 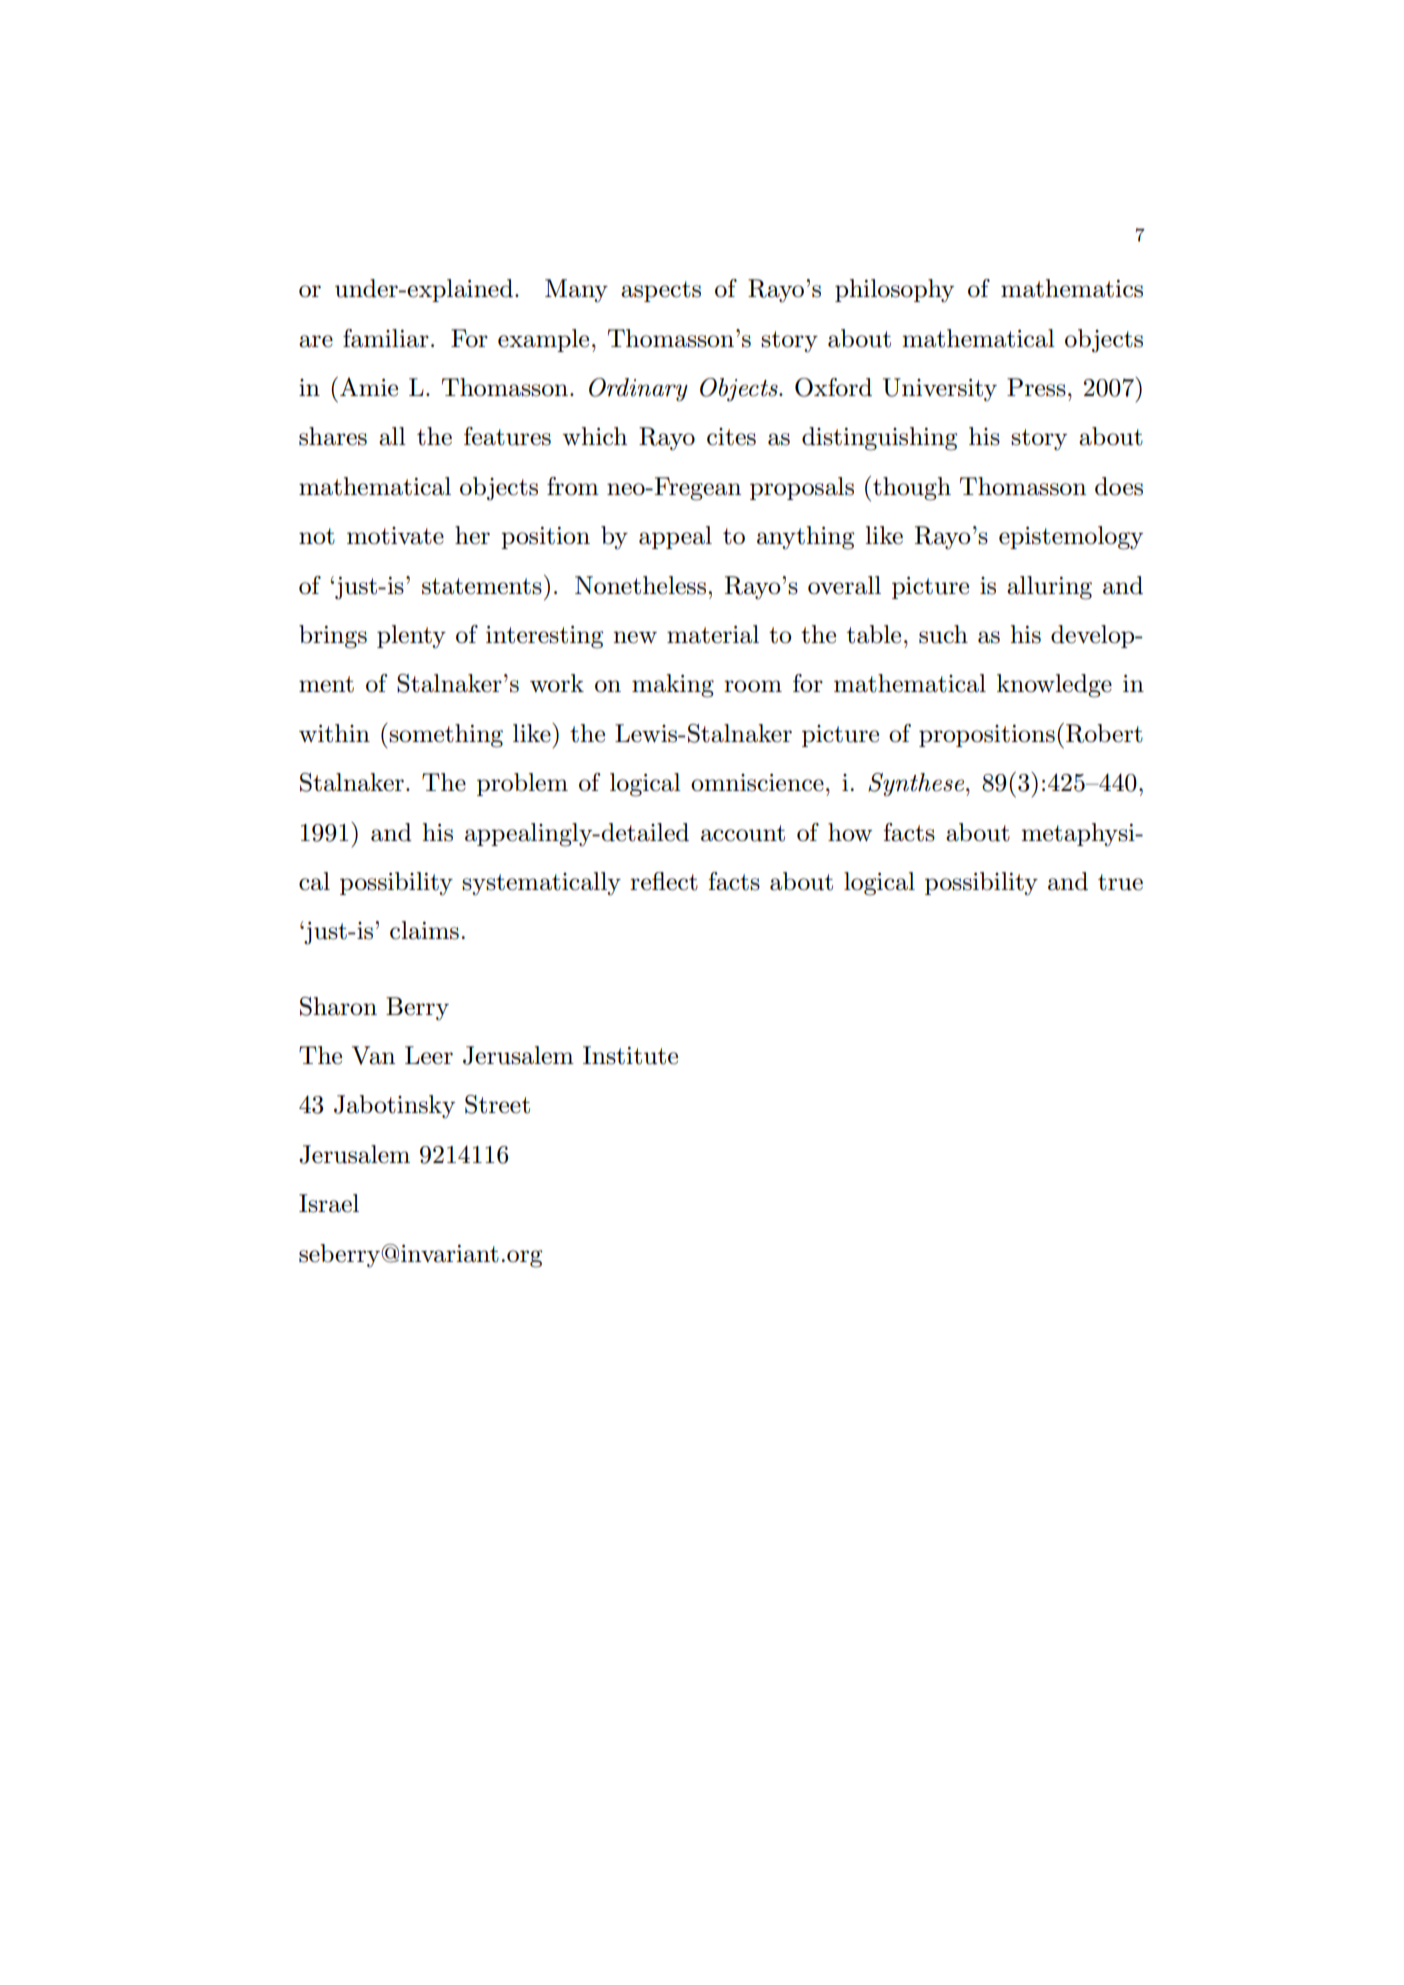 I want to click on mathematics, so click(x=1072, y=288).
